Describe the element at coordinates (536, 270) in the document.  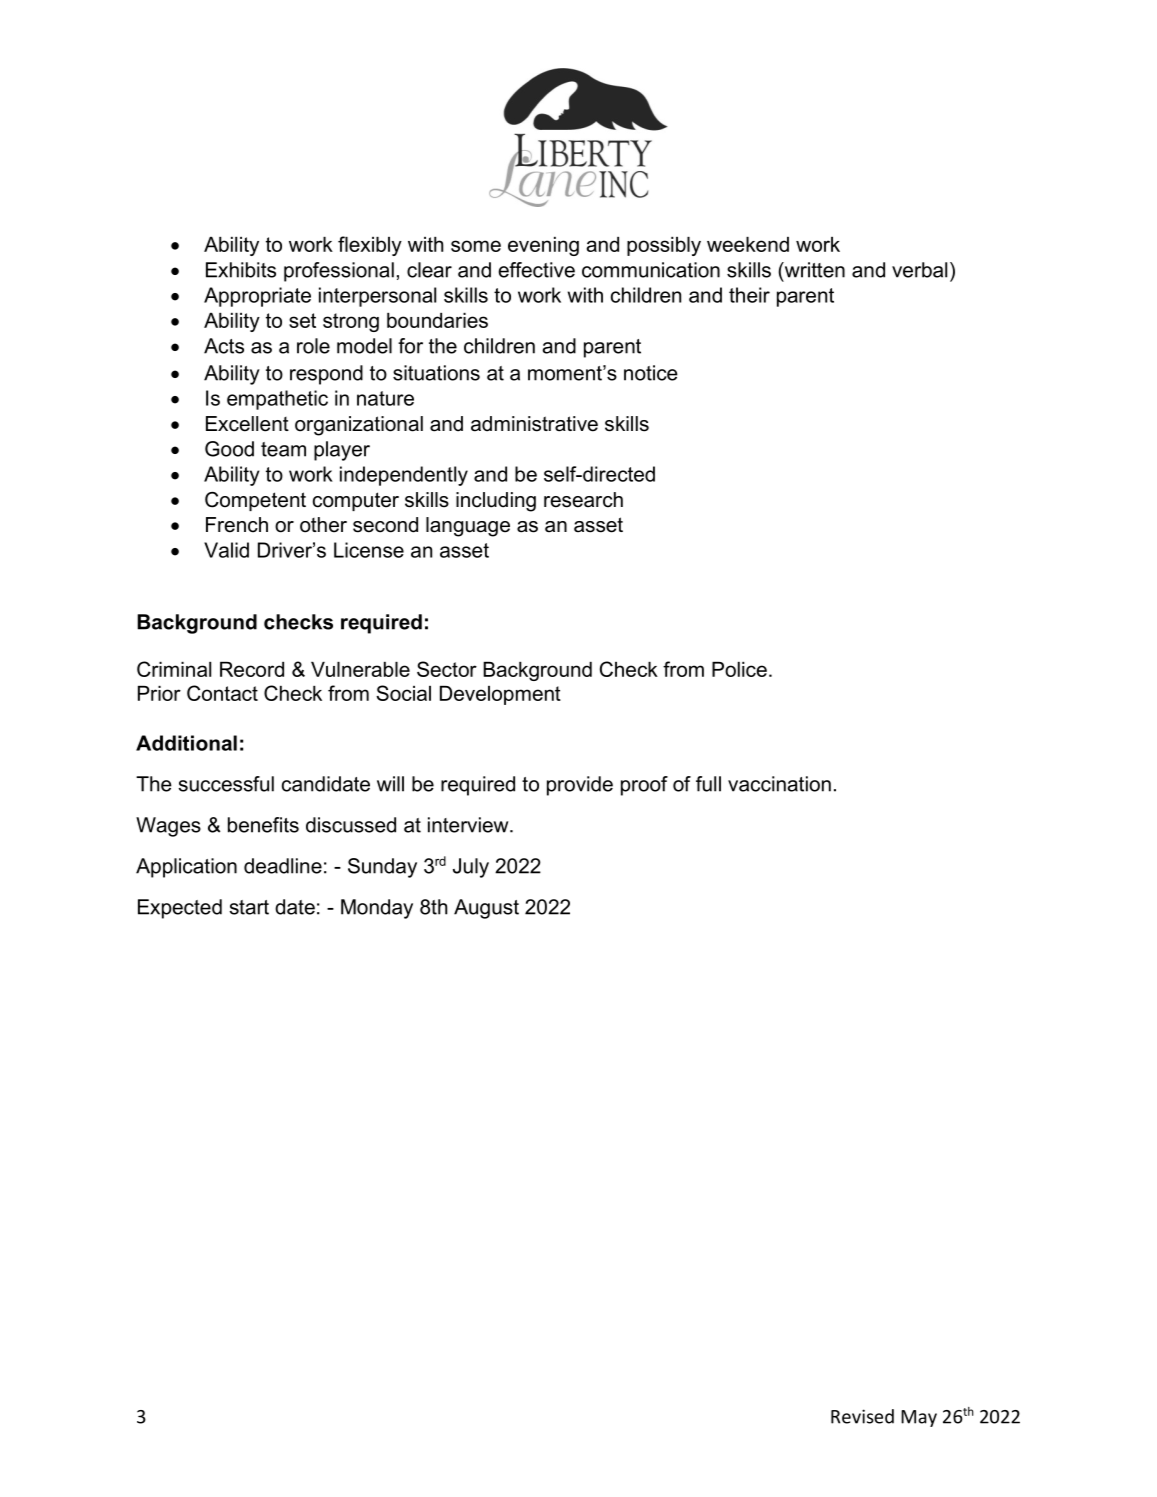
I see `effective` at that location.
